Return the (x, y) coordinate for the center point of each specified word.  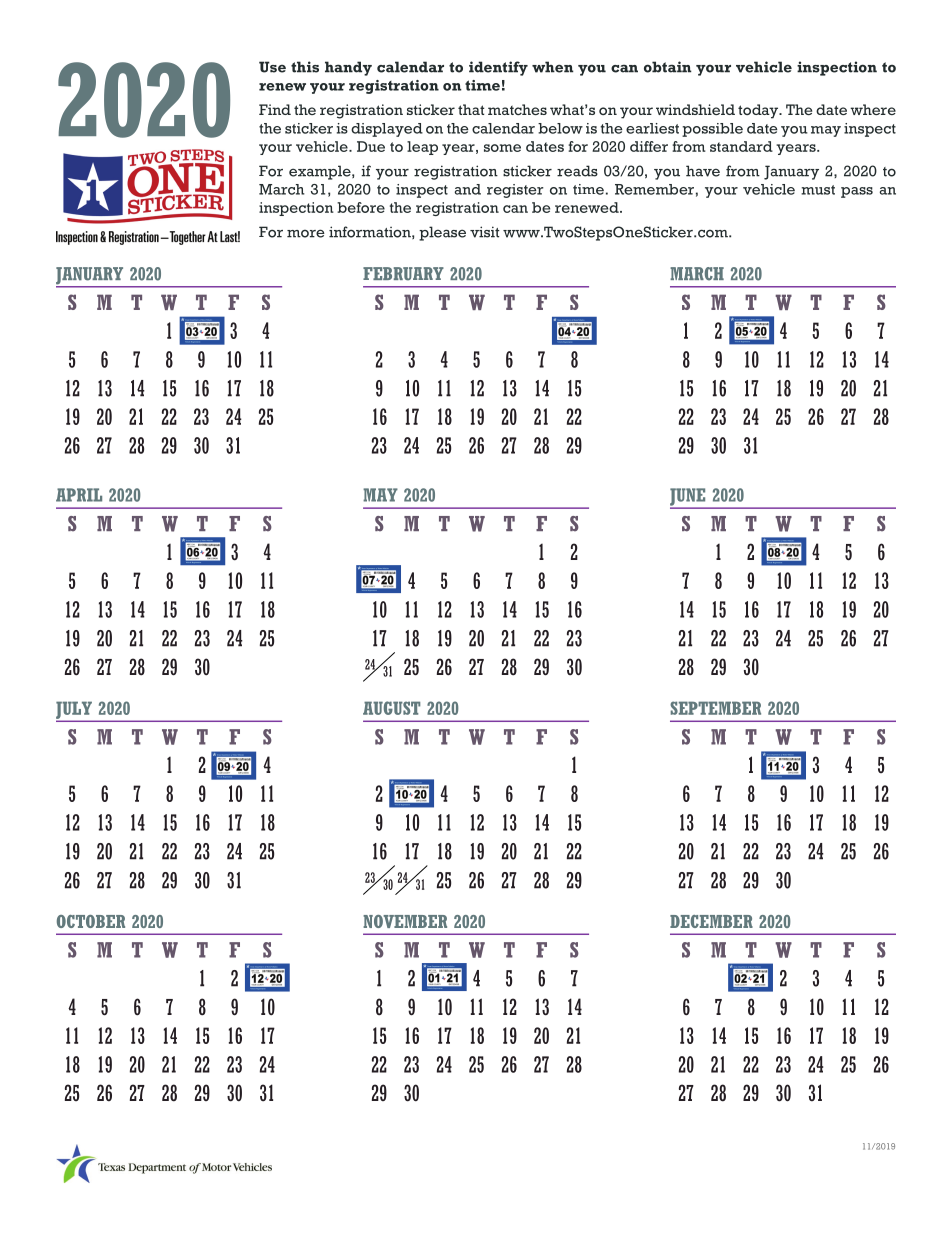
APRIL (79, 495)
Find (275, 109)
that (471, 109)
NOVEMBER (405, 921)
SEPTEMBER (715, 708)
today (759, 111)
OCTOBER (91, 921)
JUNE (689, 498)
